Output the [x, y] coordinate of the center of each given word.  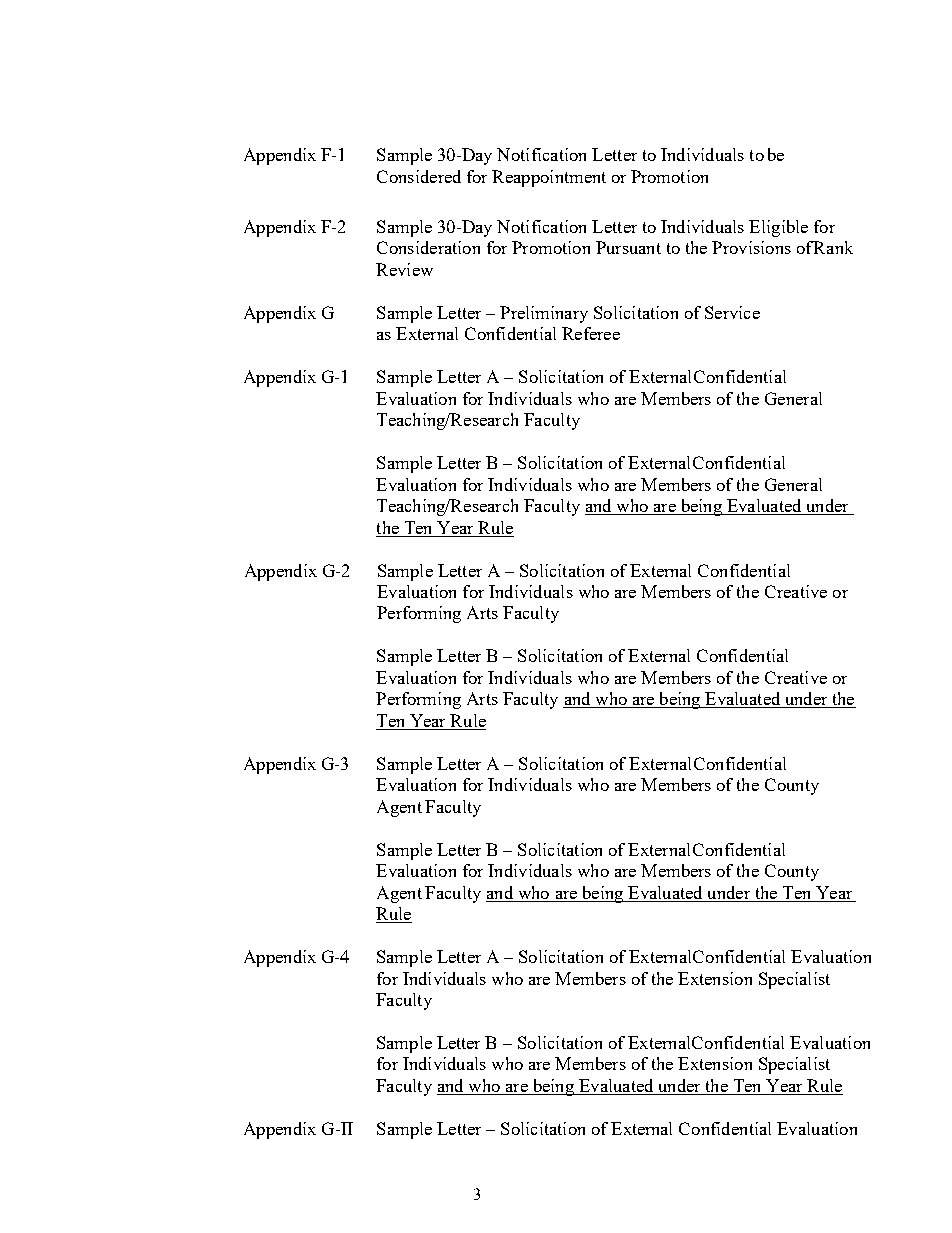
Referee [591, 333]
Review [404, 269]
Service [732, 312]
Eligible [778, 228]
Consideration [428, 247]
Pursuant [628, 247]
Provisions [751, 247]
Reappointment [549, 178]
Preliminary [544, 314]
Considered [419, 176]
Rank [833, 247]
